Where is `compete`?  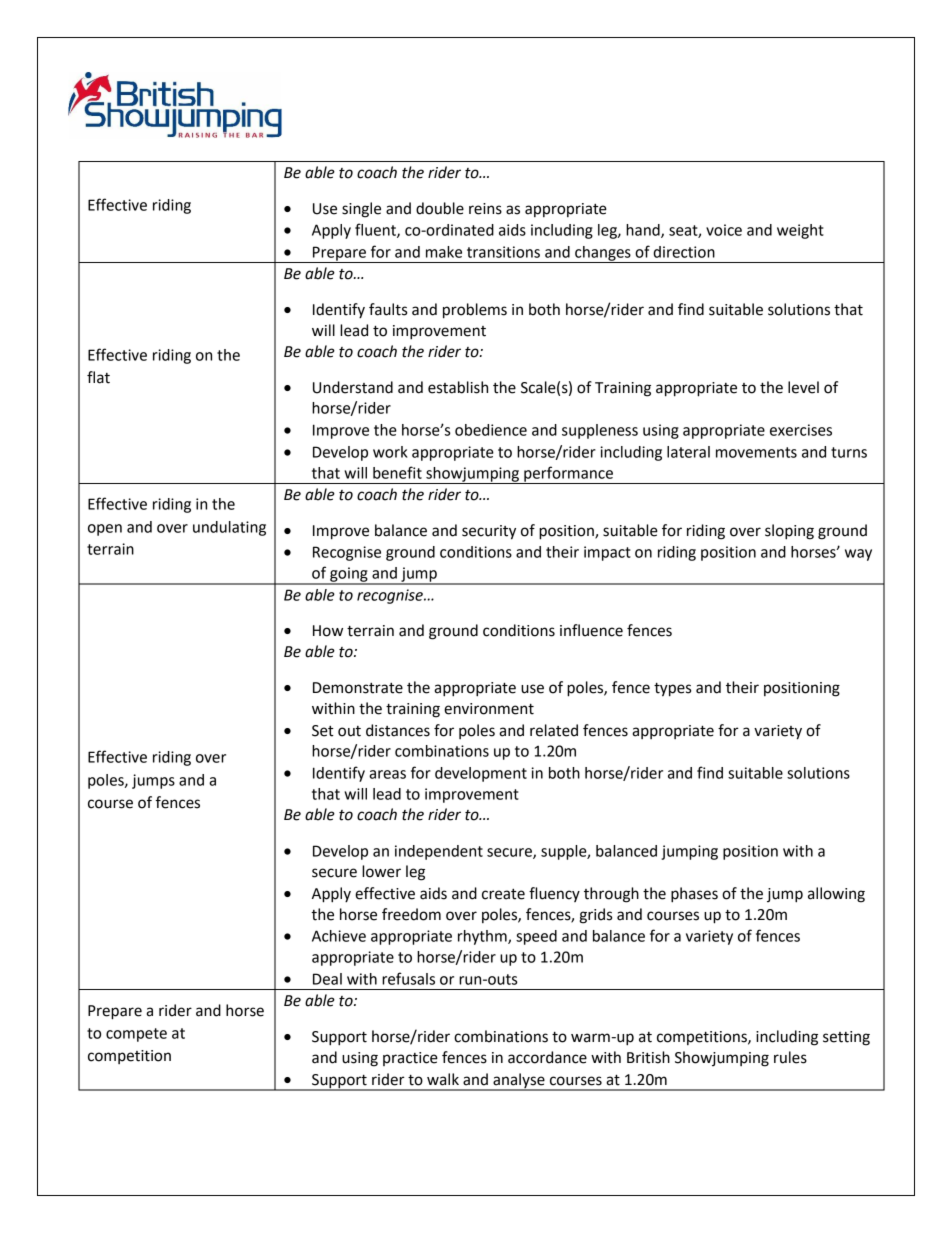 compete is located at coordinates (136, 1035).
